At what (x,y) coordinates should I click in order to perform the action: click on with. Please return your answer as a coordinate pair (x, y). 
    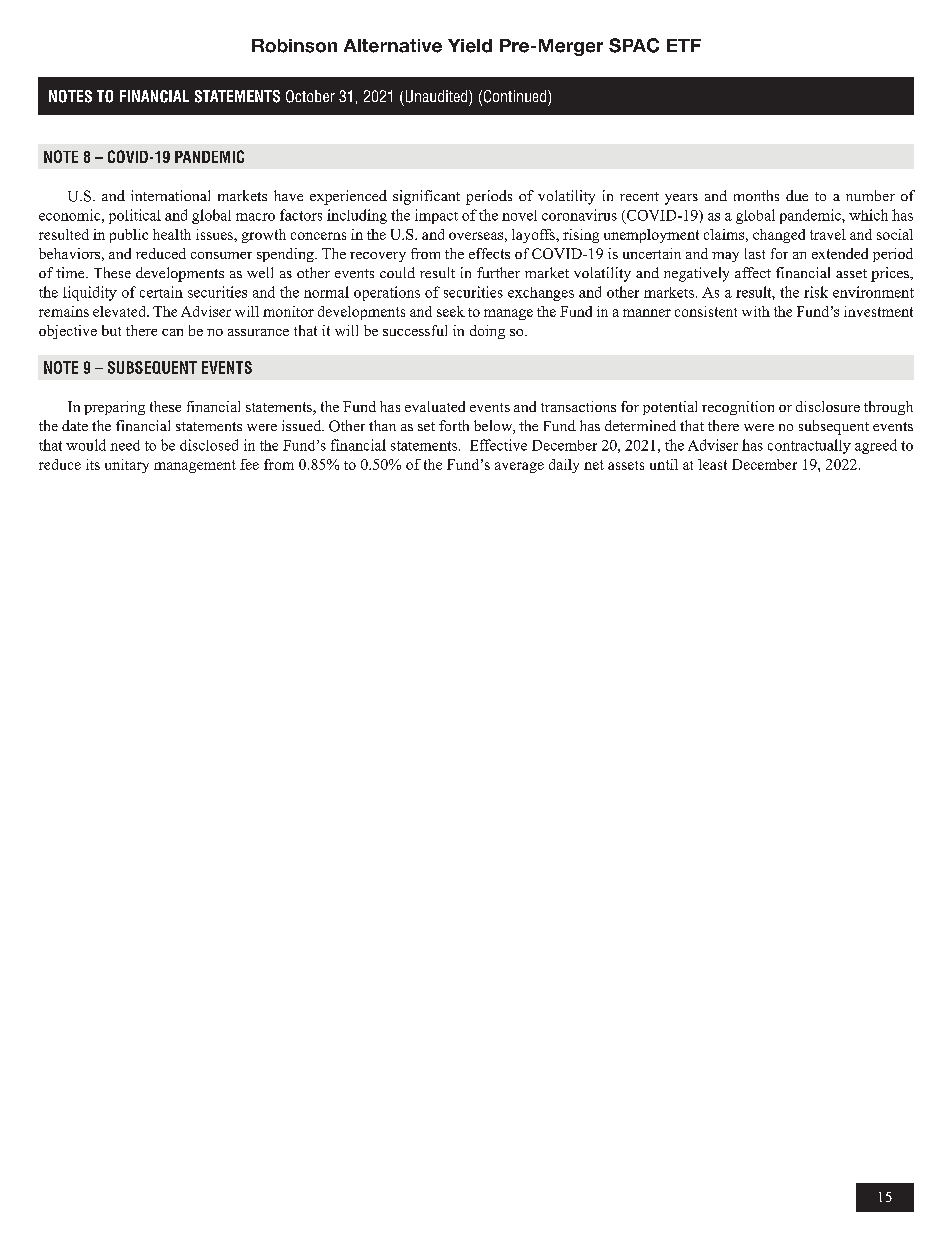
    Looking at the image, I should click on (756, 311).
